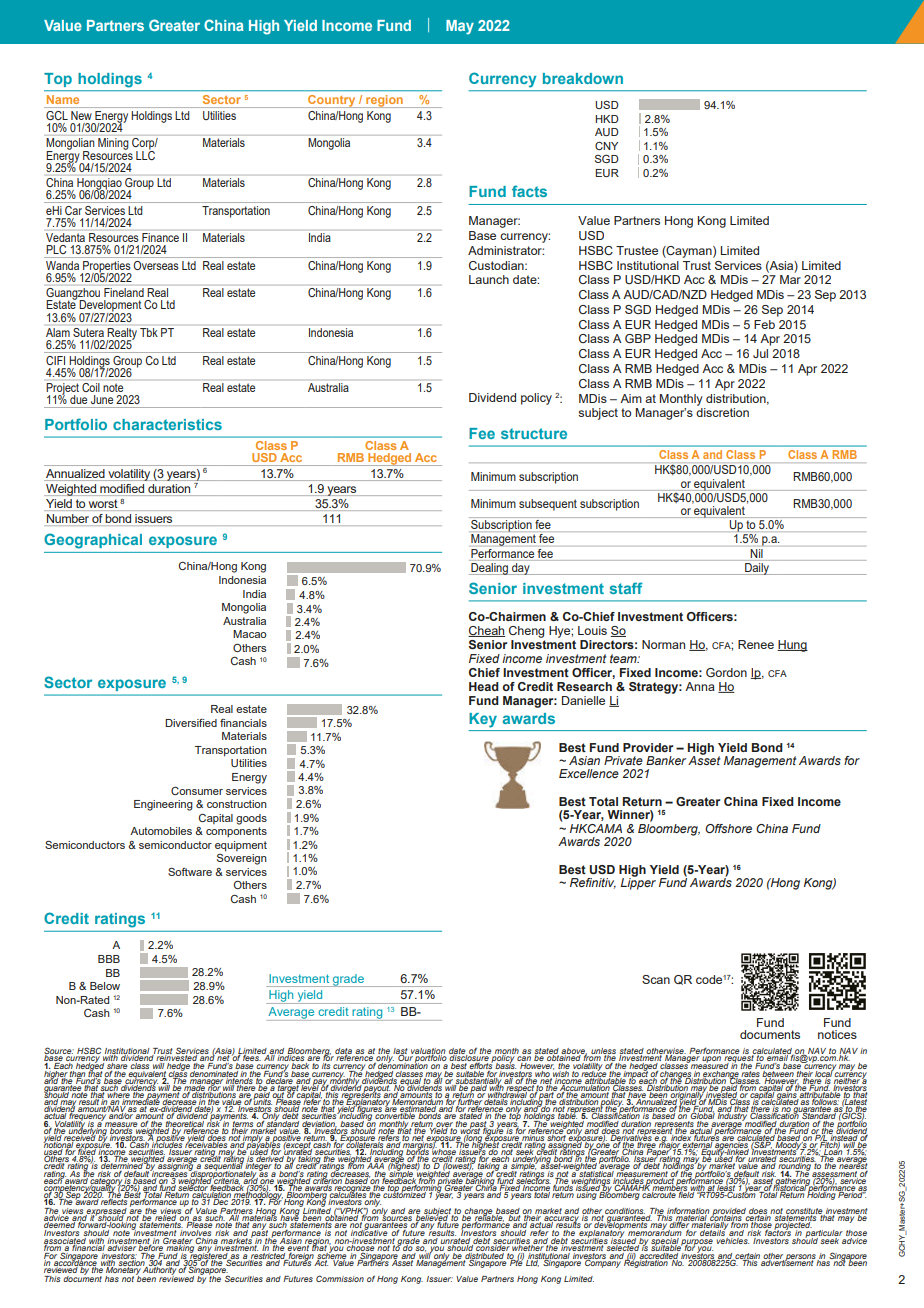  Describe the element at coordinates (606, 146) in the screenshot. I see `CNY` at that location.
